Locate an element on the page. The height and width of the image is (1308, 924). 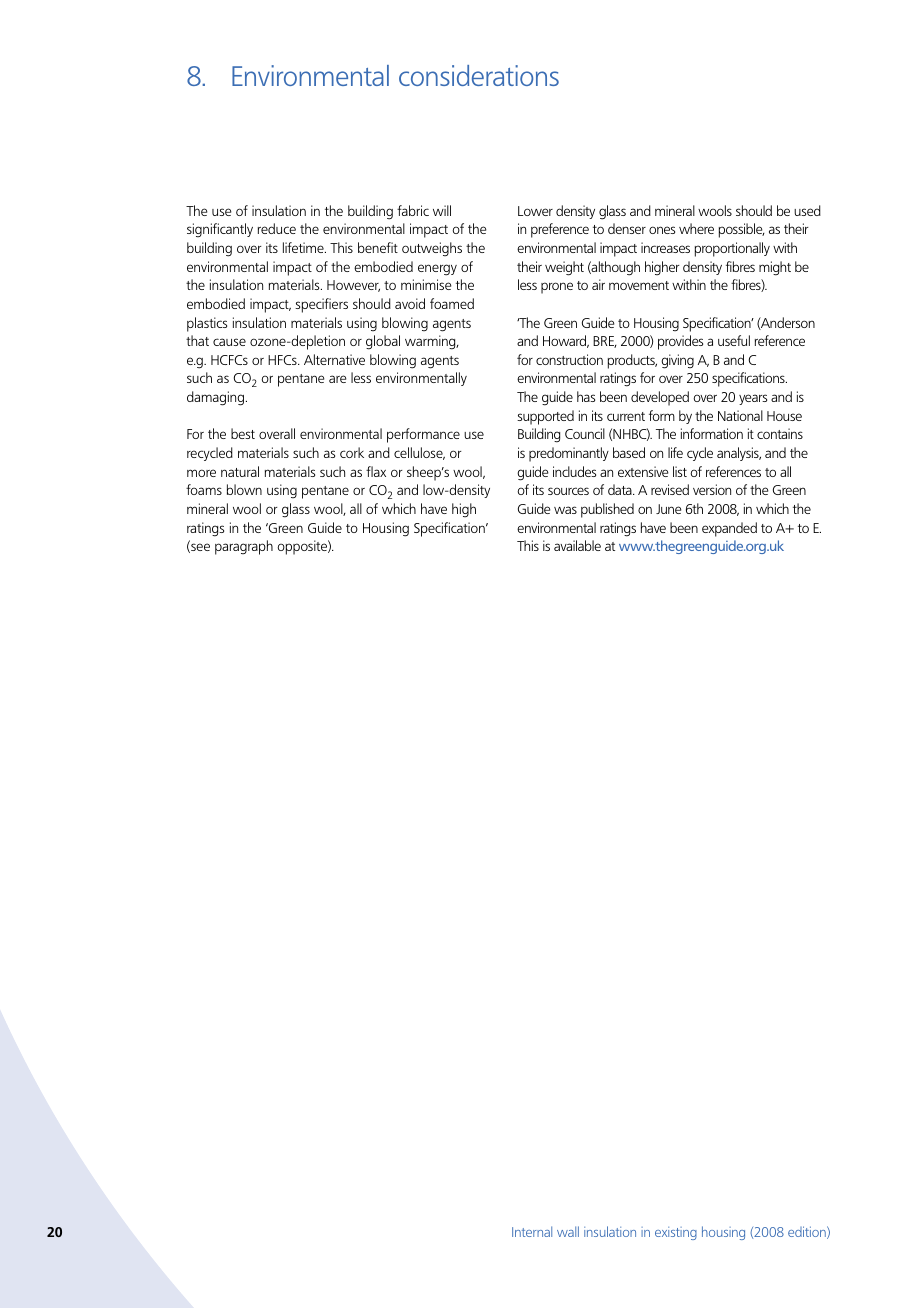
possible is located at coordinates (742, 230).
